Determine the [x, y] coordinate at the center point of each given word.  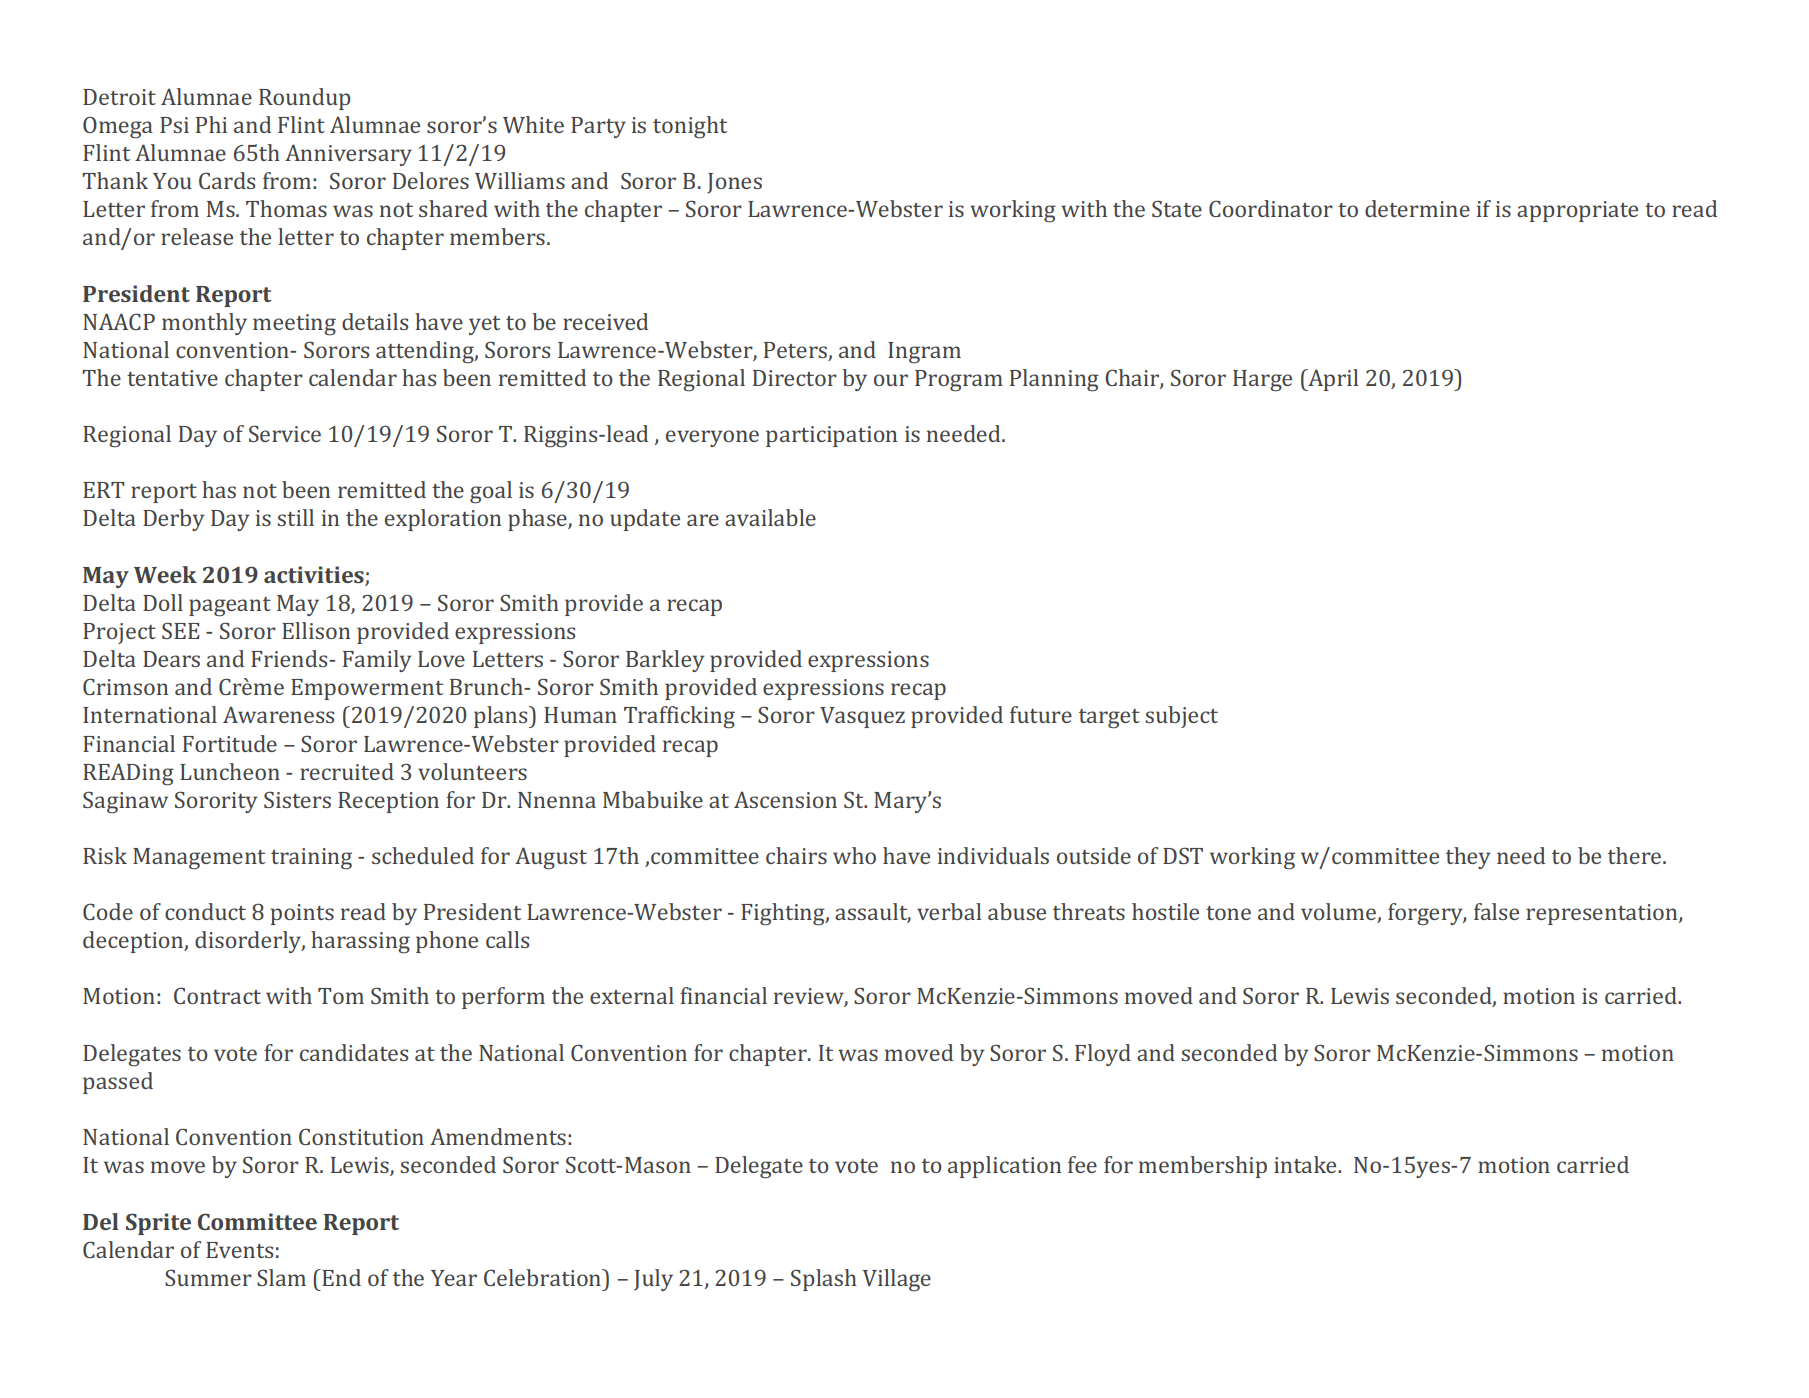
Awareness [278, 714]
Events [239, 1250]
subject [1181, 717]
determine [1417, 208]
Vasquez [862, 717]
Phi [211, 124]
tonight [690, 127]
